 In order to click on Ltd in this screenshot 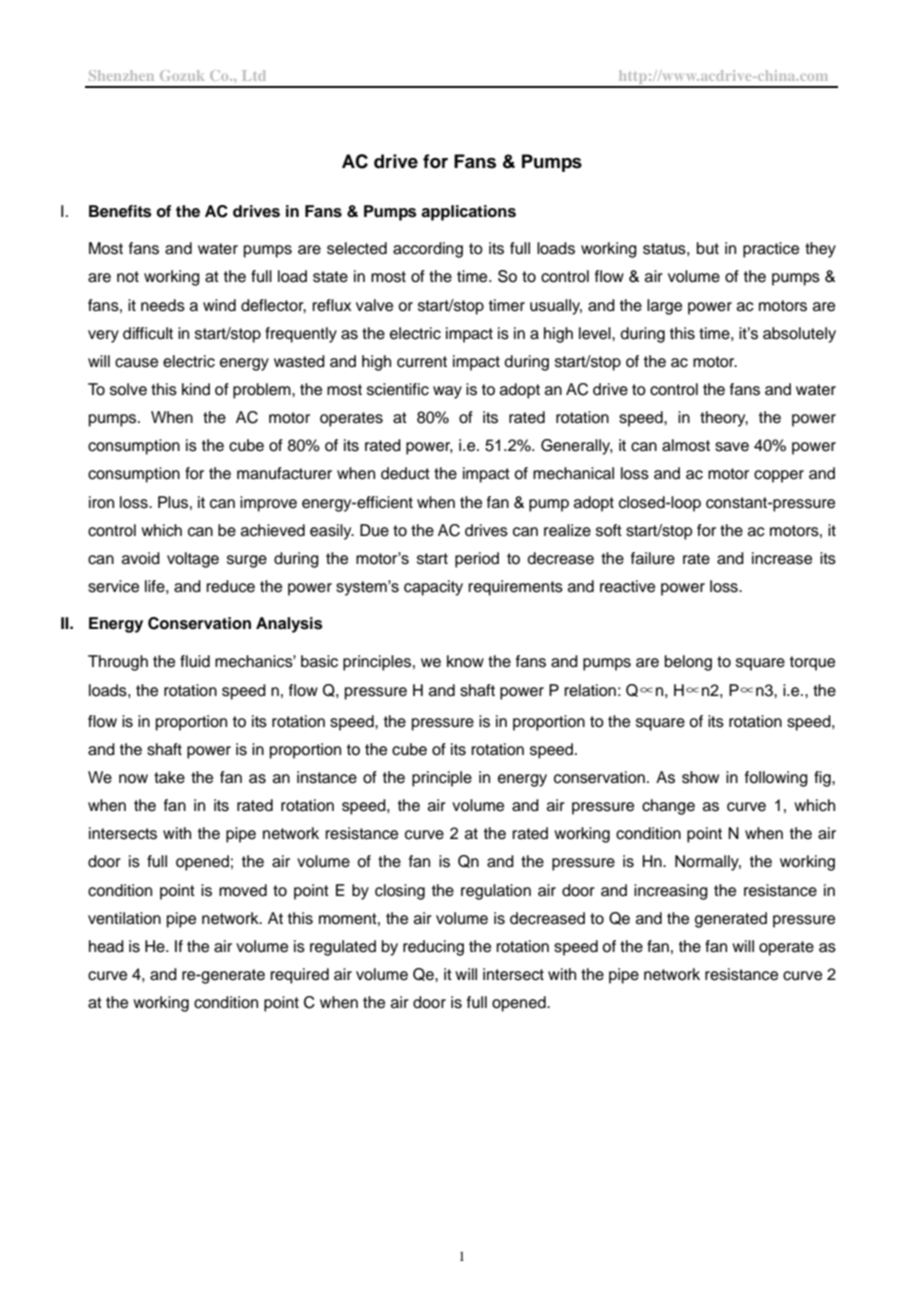, I will do `click(254, 75)`.
